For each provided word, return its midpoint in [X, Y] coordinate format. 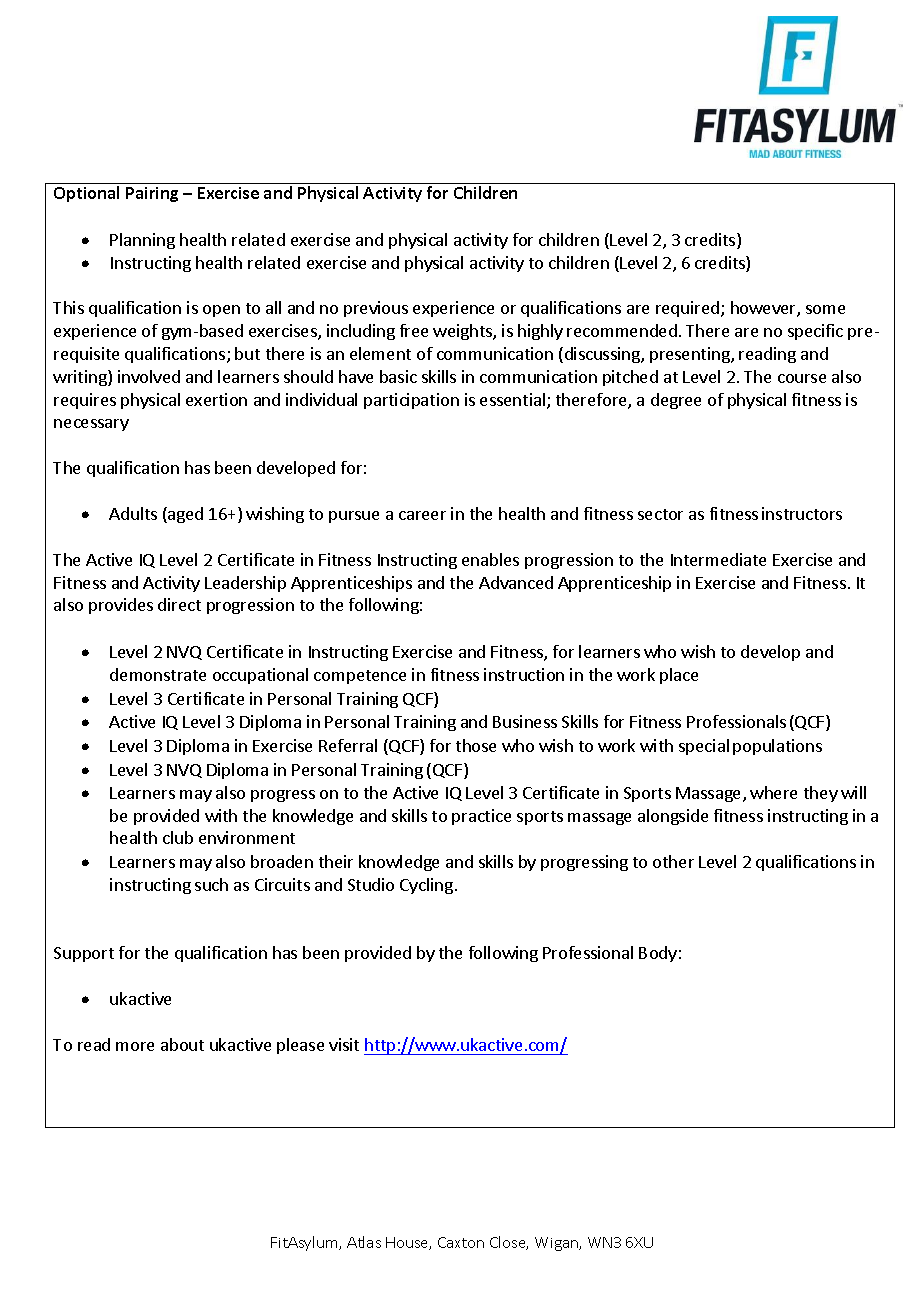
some [825, 309]
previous [376, 309]
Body [658, 954]
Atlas [364, 1242]
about [182, 1044]
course [802, 378]
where [773, 792]
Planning [142, 241]
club [178, 837]
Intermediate [718, 559]
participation [411, 401]
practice [481, 817]
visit [344, 1044]
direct [179, 604]
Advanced [516, 582]
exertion [216, 399]
